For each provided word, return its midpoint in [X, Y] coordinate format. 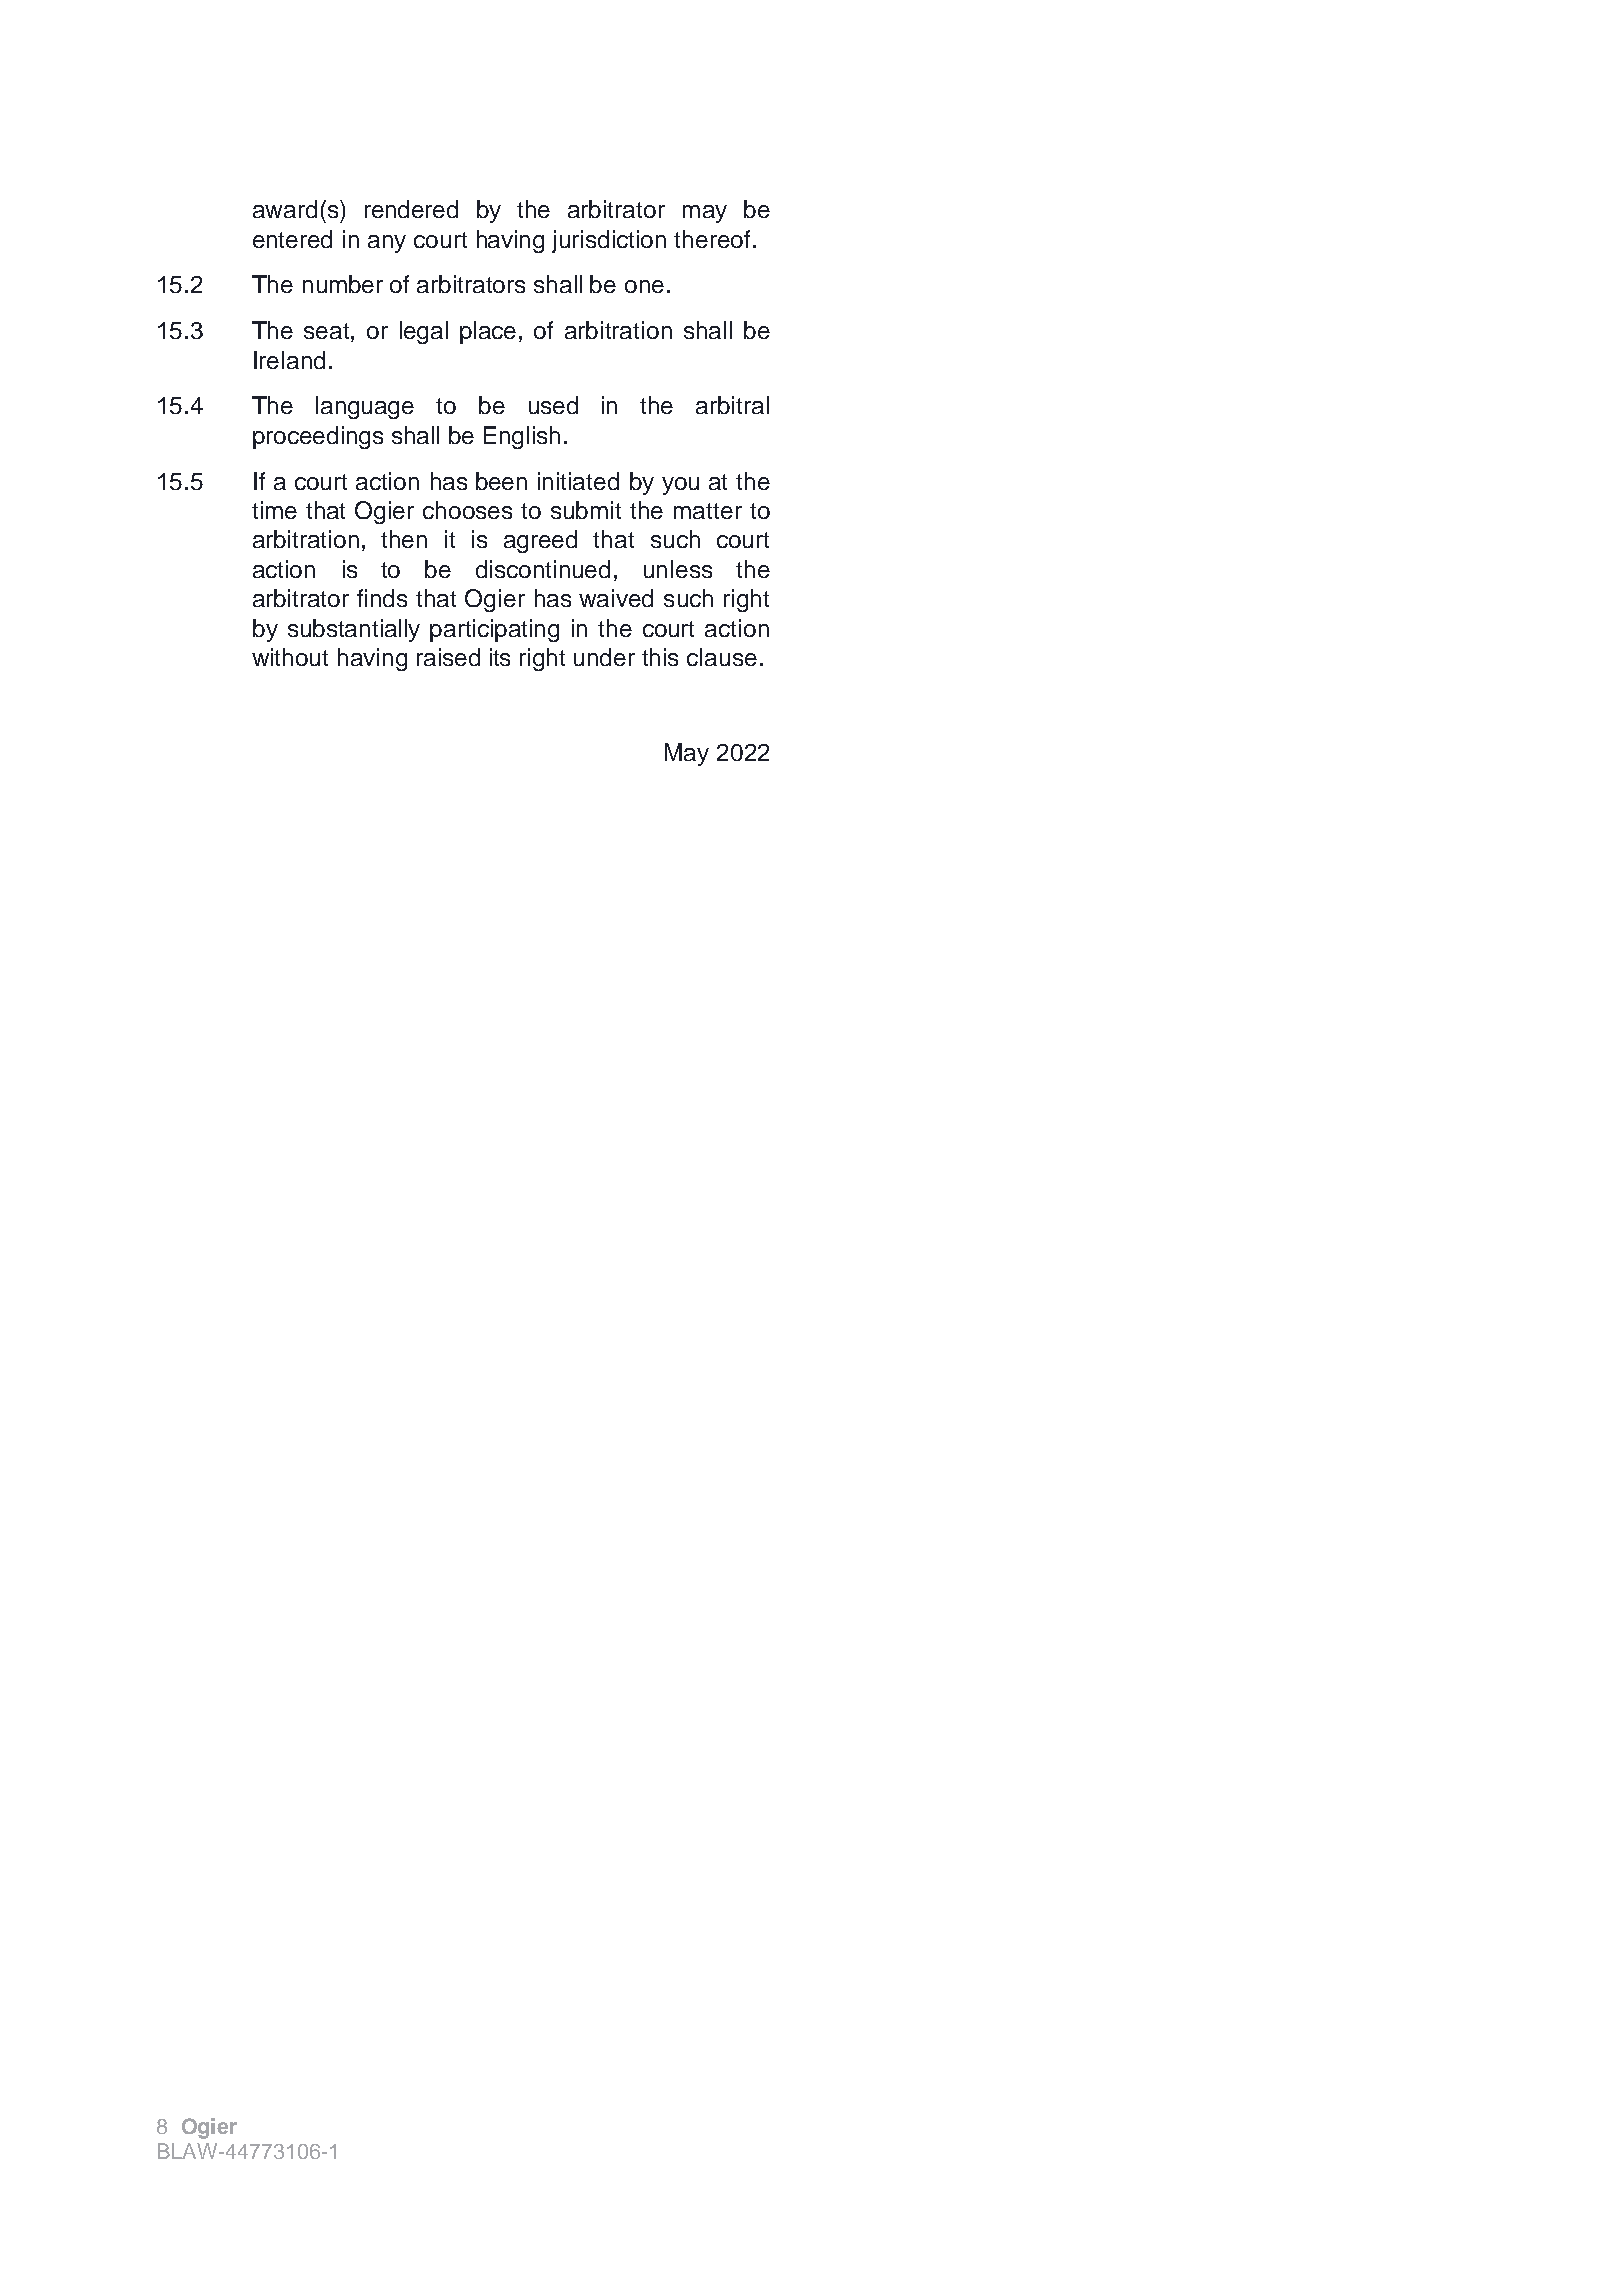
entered [292, 239]
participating [494, 630]
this [660, 657]
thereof [712, 239]
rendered [411, 209]
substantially [354, 630]
